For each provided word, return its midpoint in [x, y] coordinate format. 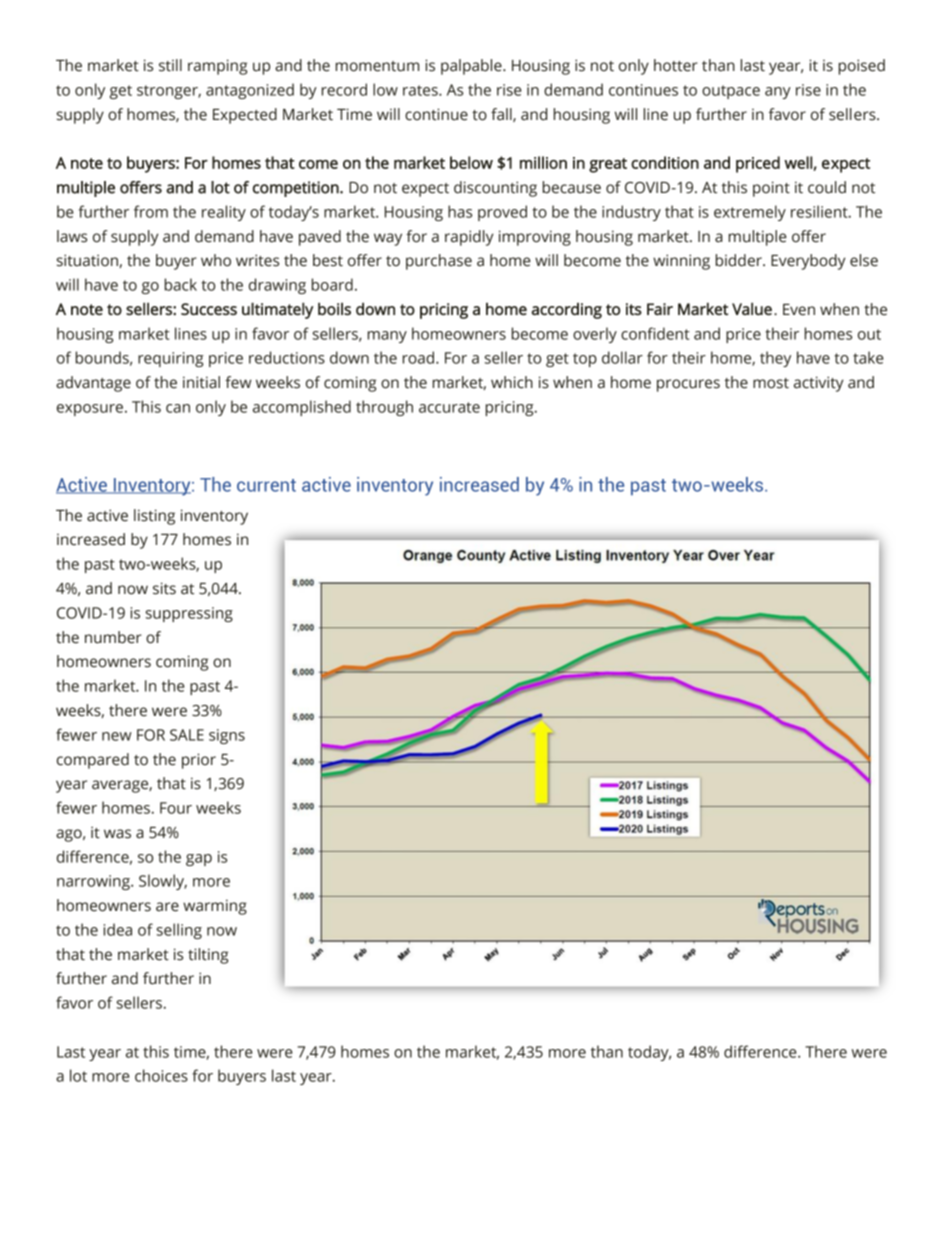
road [420, 357]
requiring [171, 359]
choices [161, 1075]
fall [502, 115]
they [775, 359]
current [266, 485]
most [771, 383]
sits [164, 588]
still [170, 65]
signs [227, 736]
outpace [731, 92]
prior [199, 761]
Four [176, 808]
